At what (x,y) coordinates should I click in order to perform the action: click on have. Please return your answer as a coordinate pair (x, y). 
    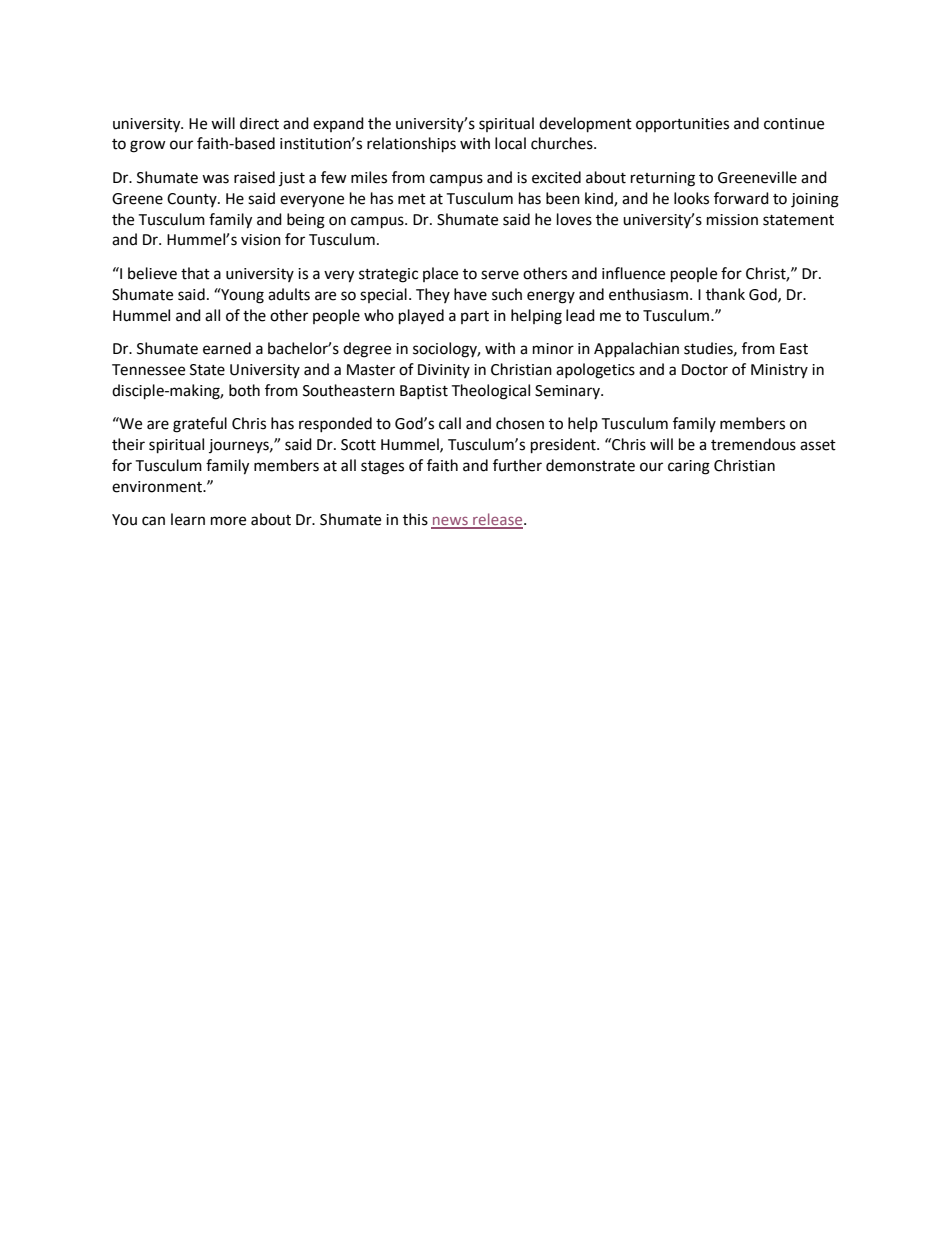
    Looking at the image, I should click on (470, 294).
